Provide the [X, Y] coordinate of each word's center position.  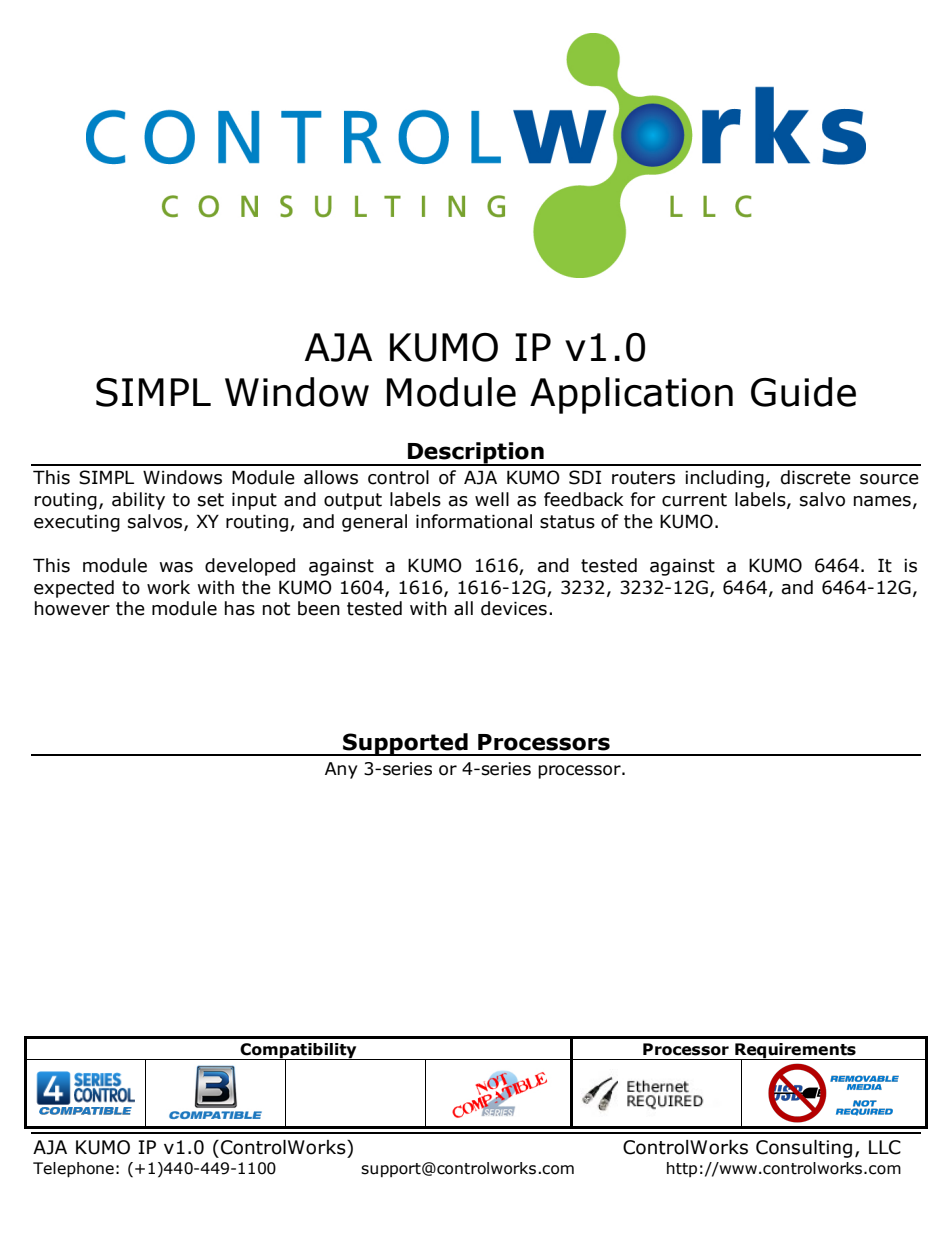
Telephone [73, 1170]
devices [514, 608]
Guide [803, 392]
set [211, 500]
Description [476, 454]
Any [341, 770]
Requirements [795, 1052]
